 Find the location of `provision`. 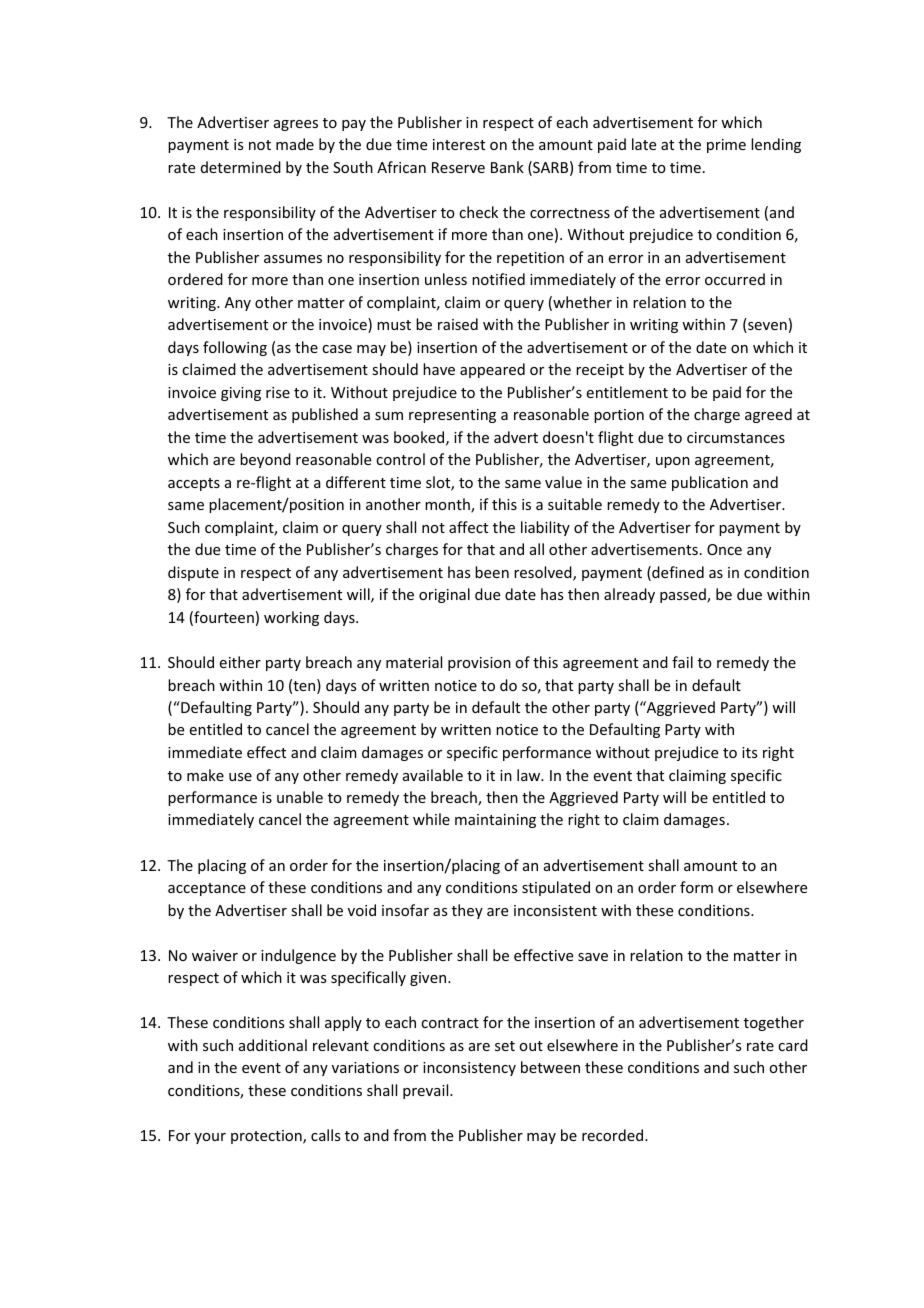

provision is located at coordinates (479, 664).
